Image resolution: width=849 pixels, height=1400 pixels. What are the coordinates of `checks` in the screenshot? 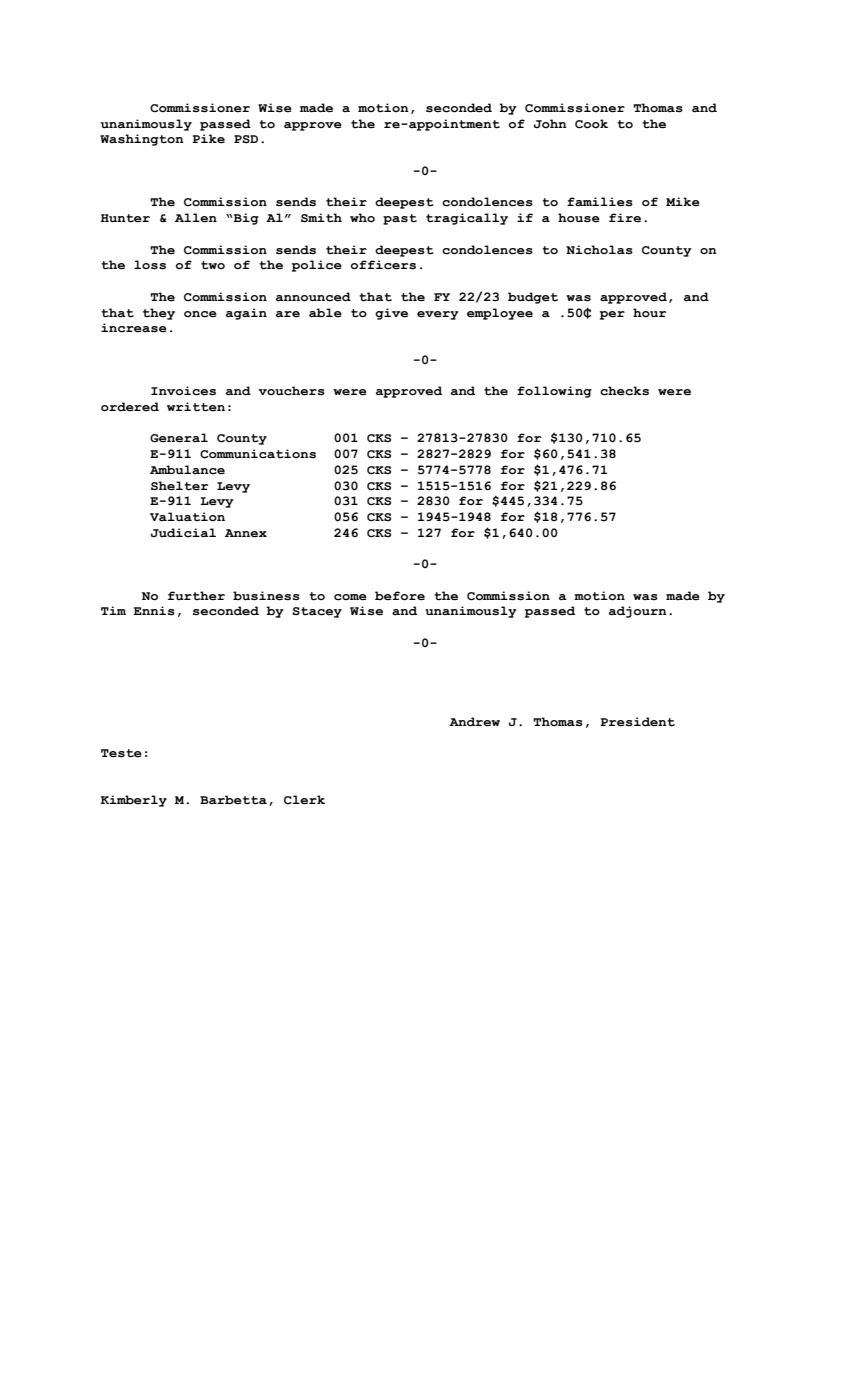 It's located at (624, 391).
